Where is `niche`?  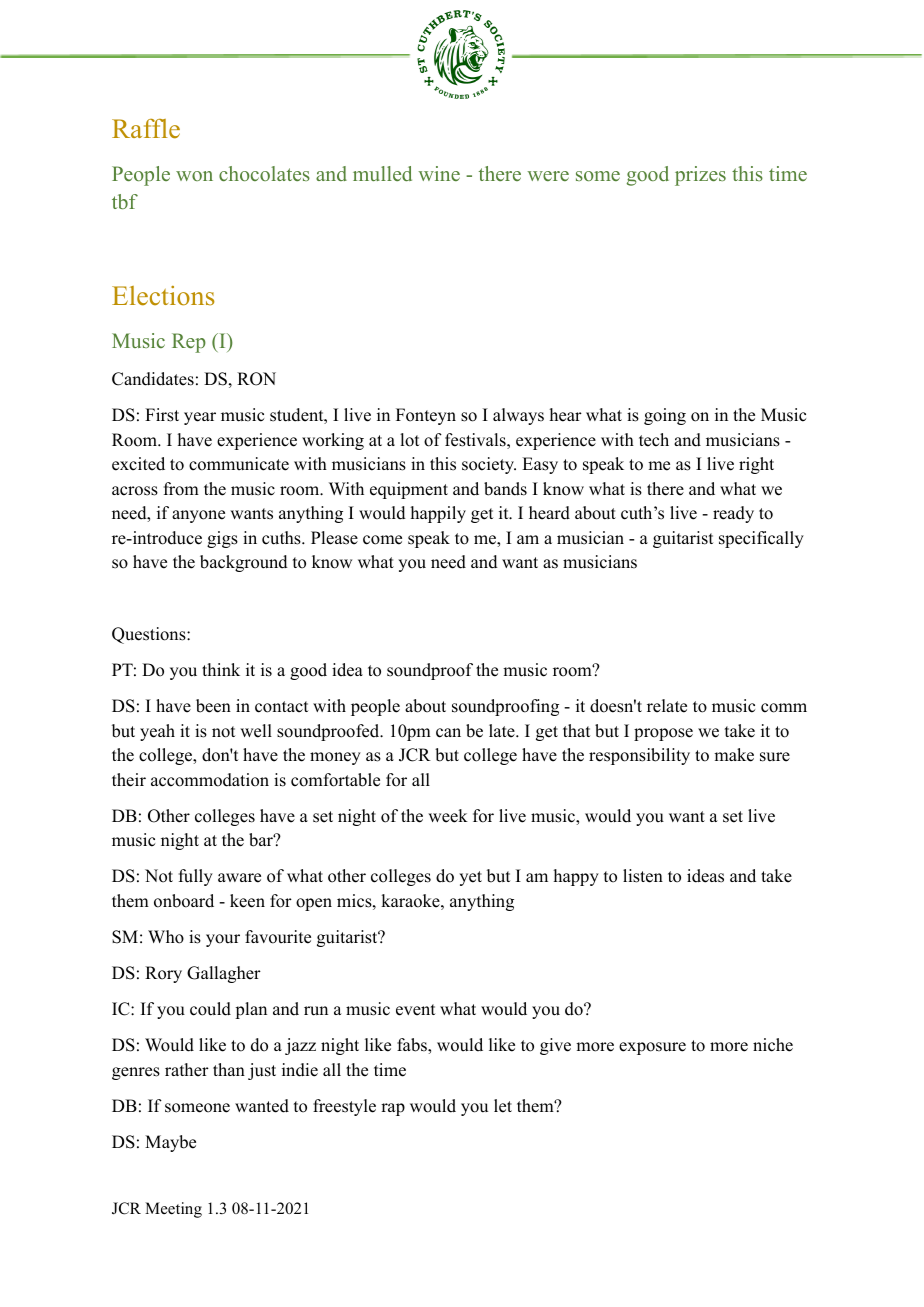 niche is located at coordinates (773, 1045).
